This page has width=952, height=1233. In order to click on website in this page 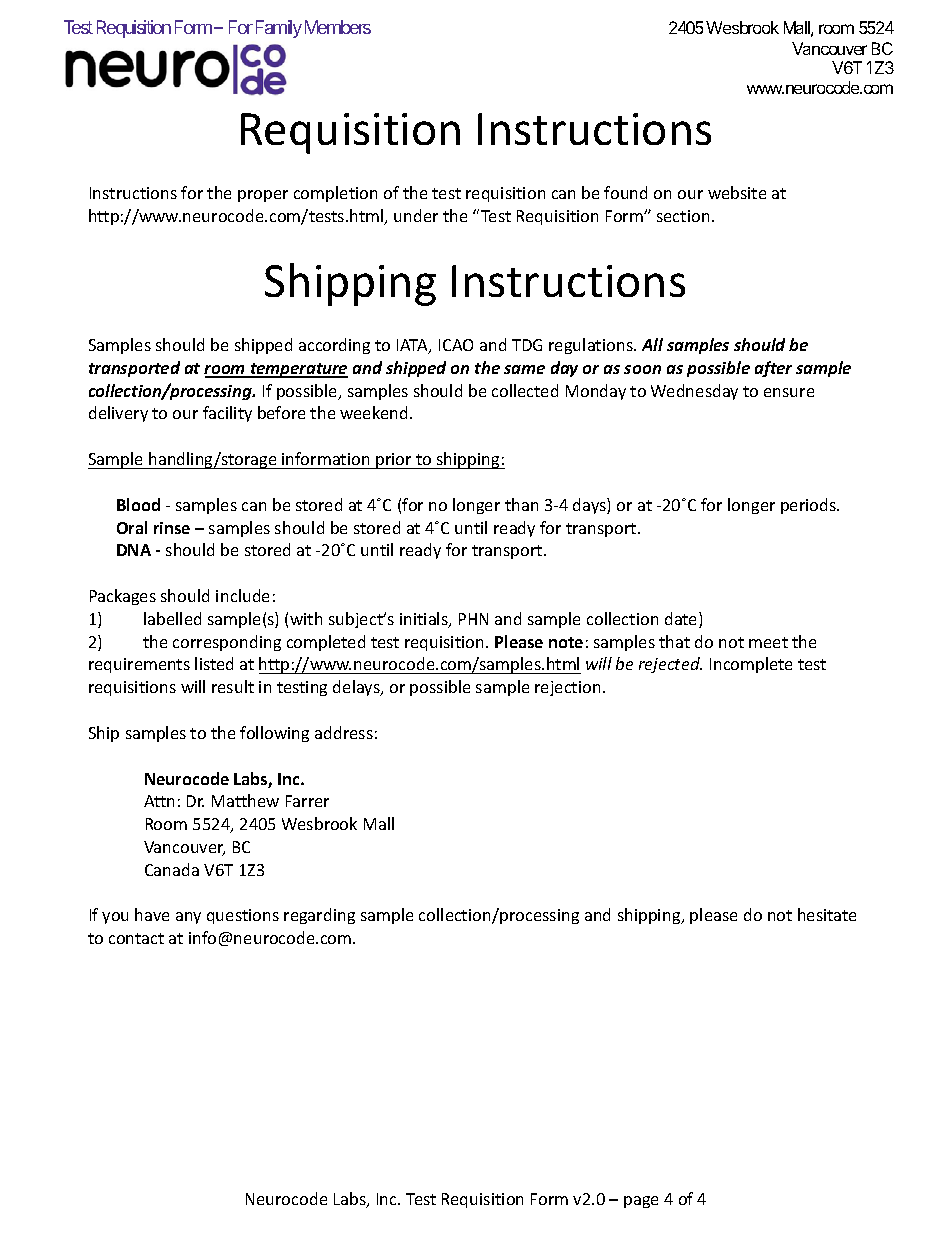, I will do `click(737, 192)`.
